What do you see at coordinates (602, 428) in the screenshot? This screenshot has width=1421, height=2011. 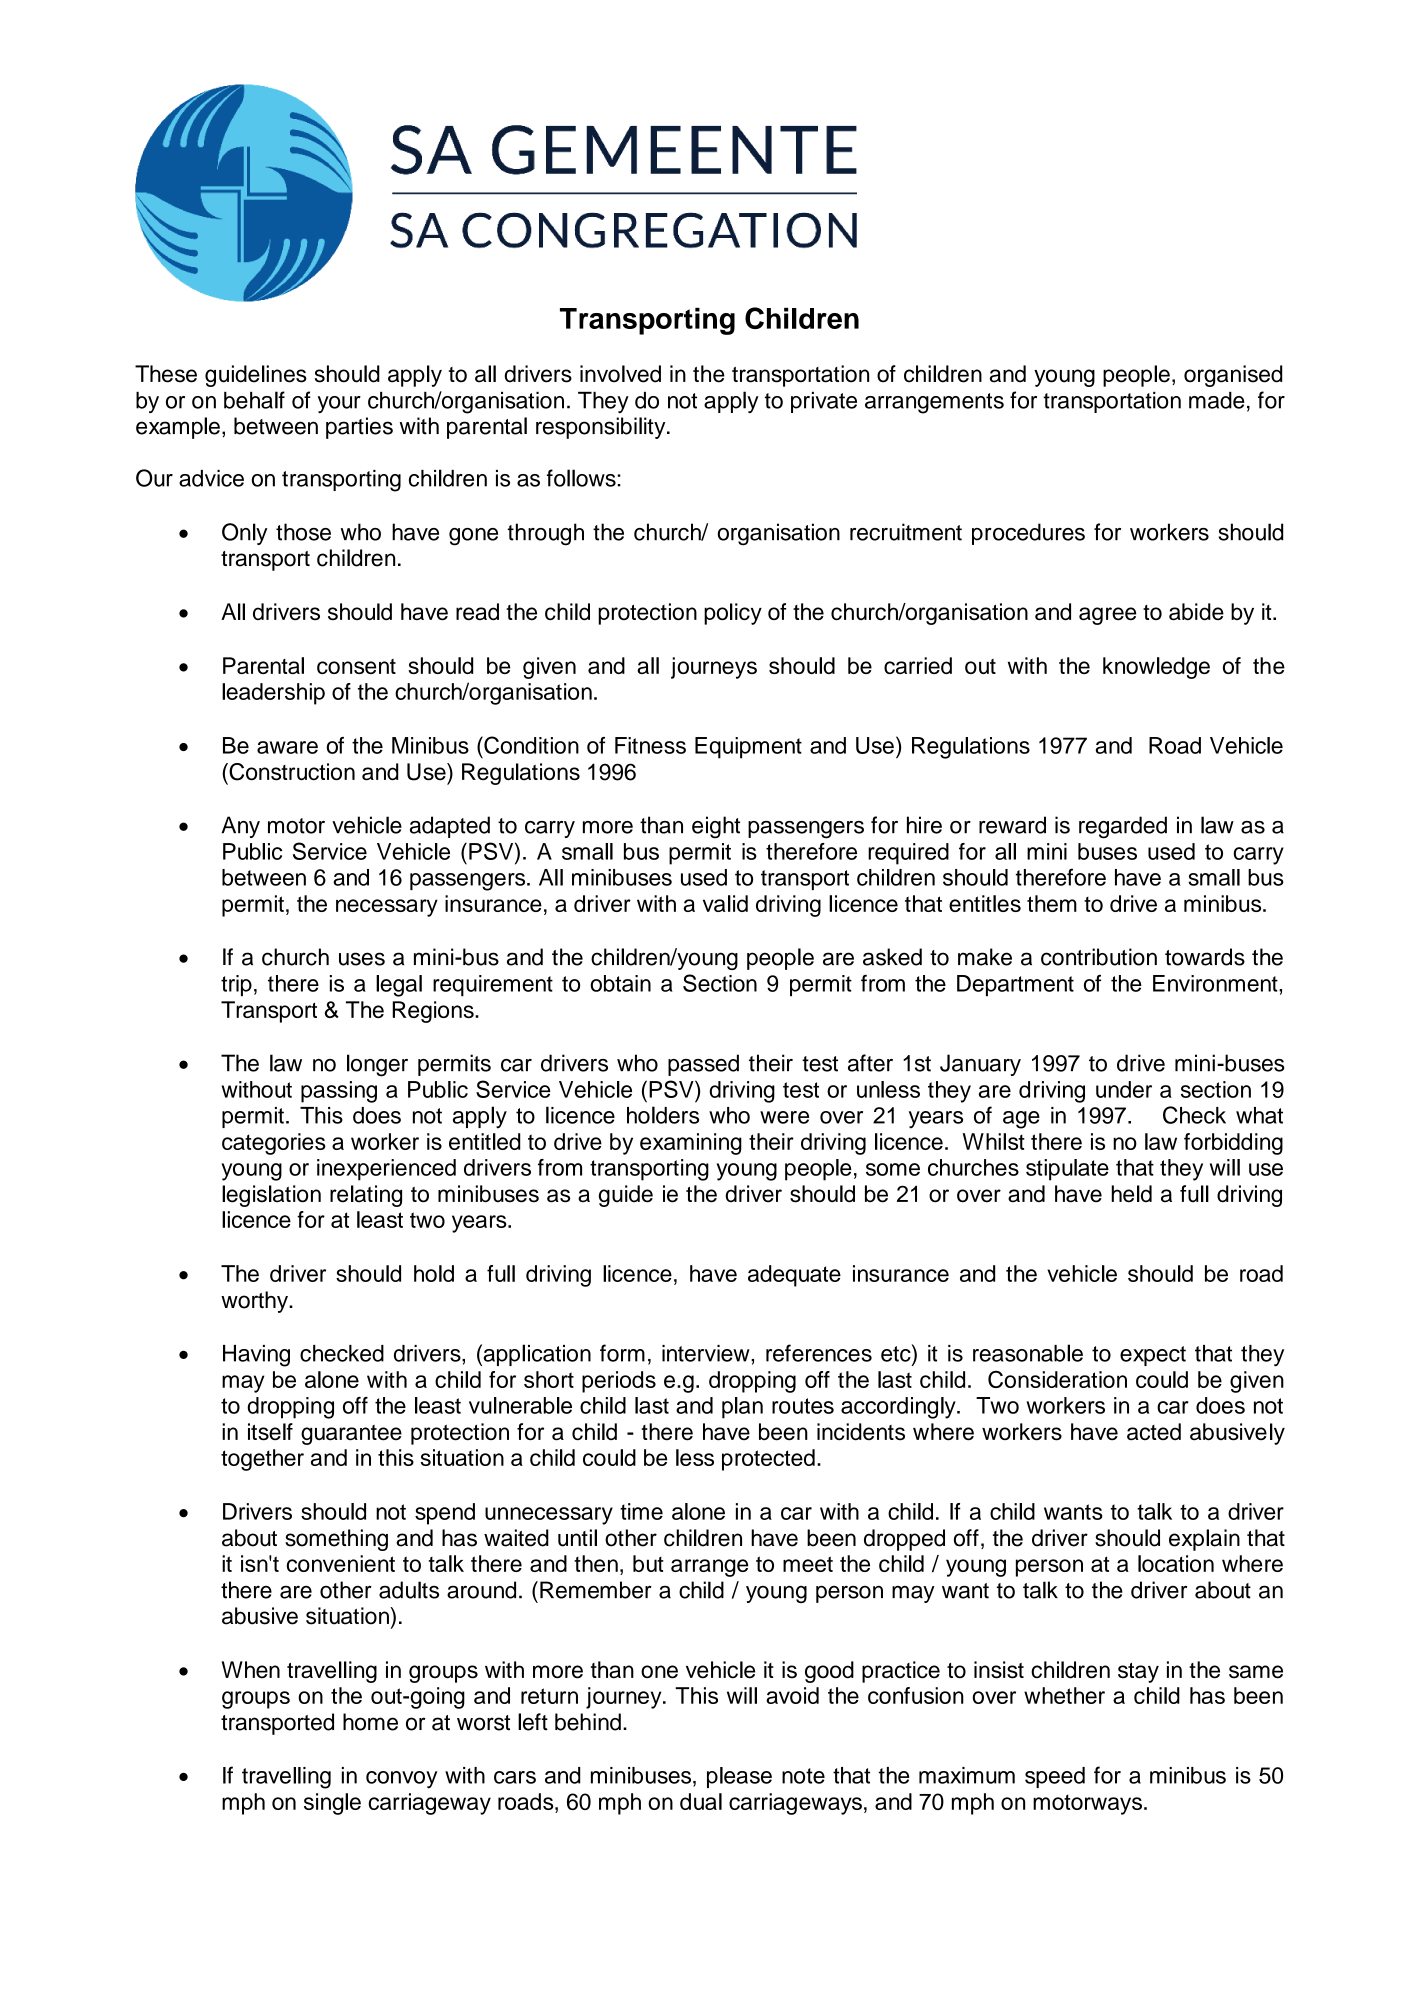 I see `responsibility` at bounding box center [602, 428].
